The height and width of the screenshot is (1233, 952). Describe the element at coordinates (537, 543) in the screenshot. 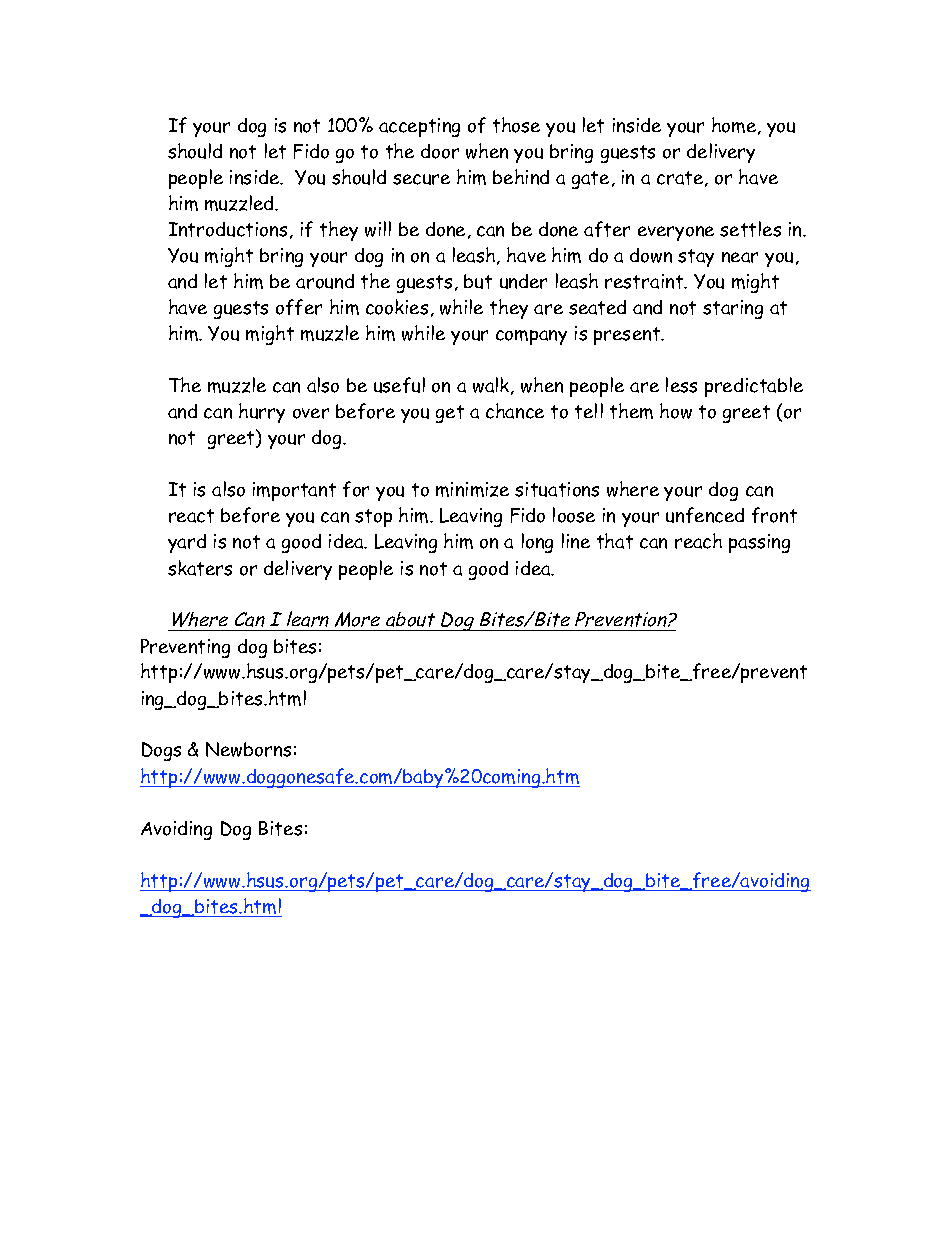

I see `long` at that location.
